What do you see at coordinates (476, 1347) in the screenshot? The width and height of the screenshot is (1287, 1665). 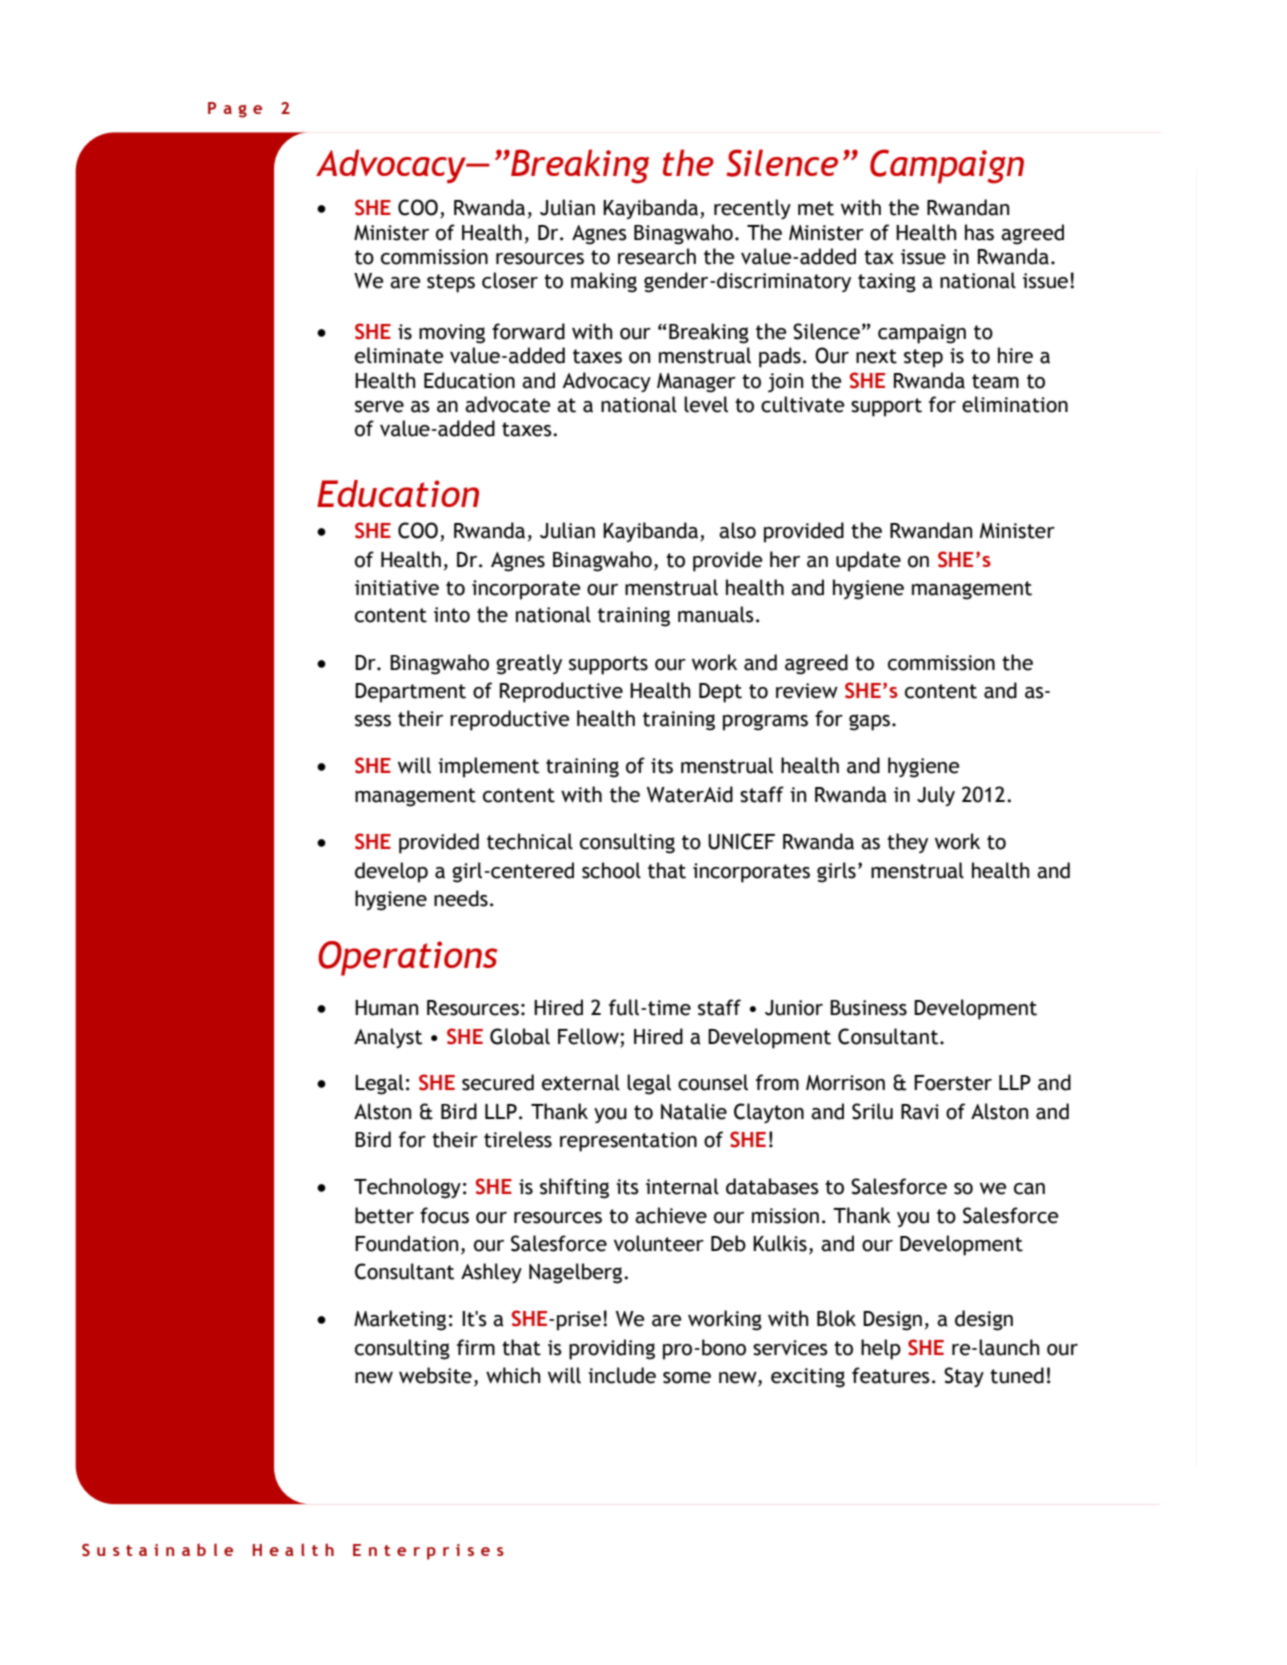 I see `firm` at bounding box center [476, 1347].
